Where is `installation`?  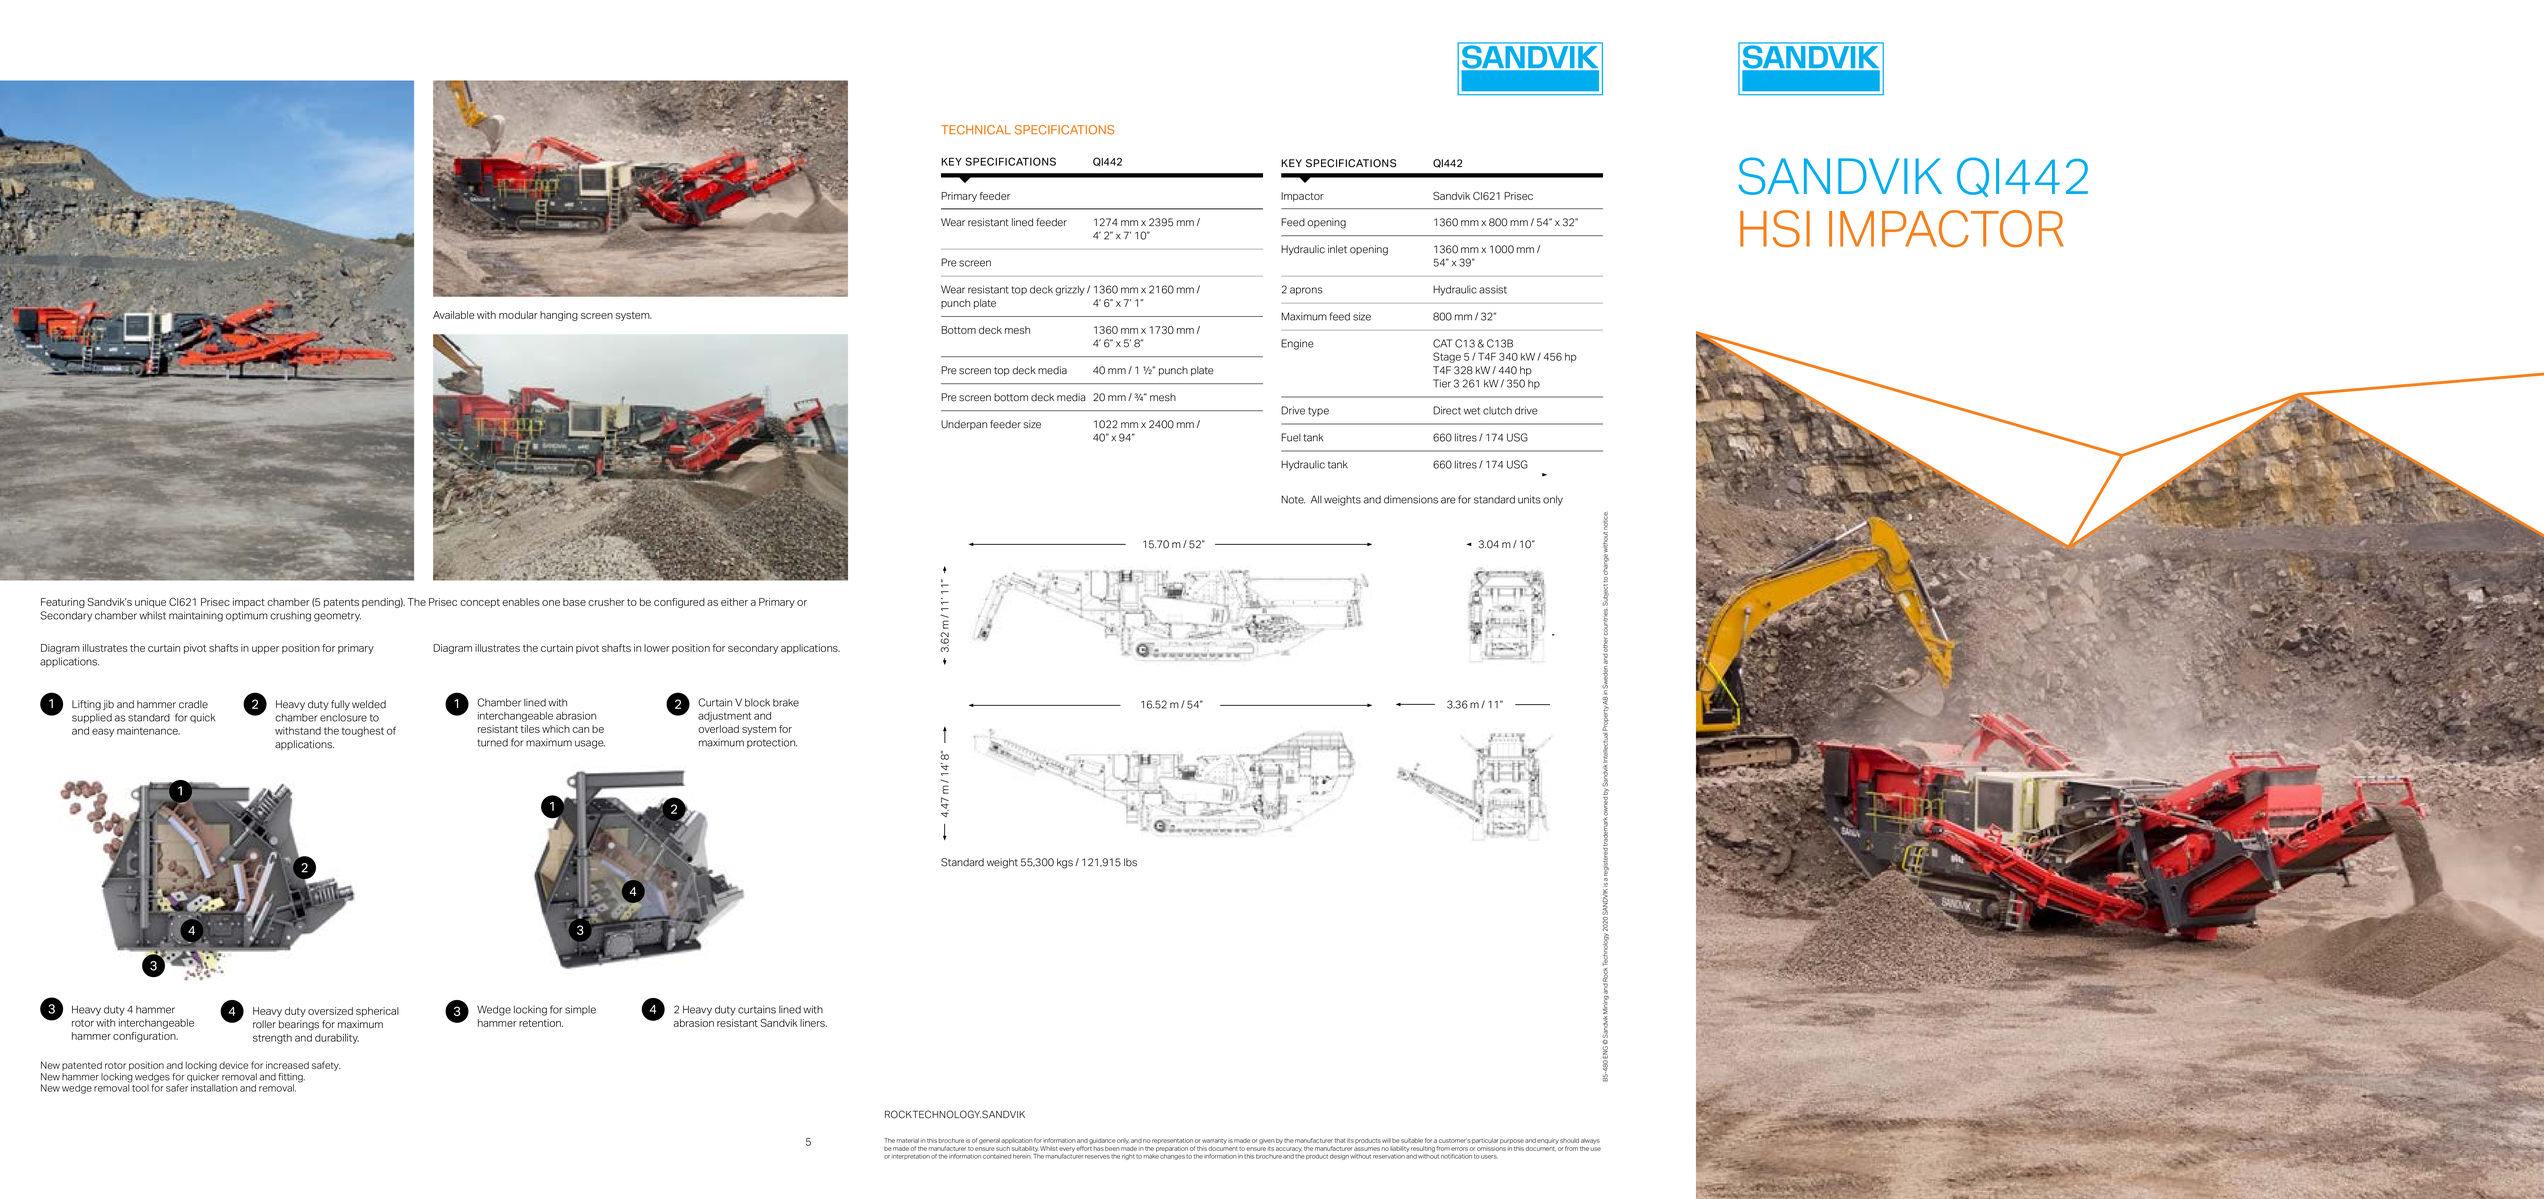 installation is located at coordinates (214, 1088).
